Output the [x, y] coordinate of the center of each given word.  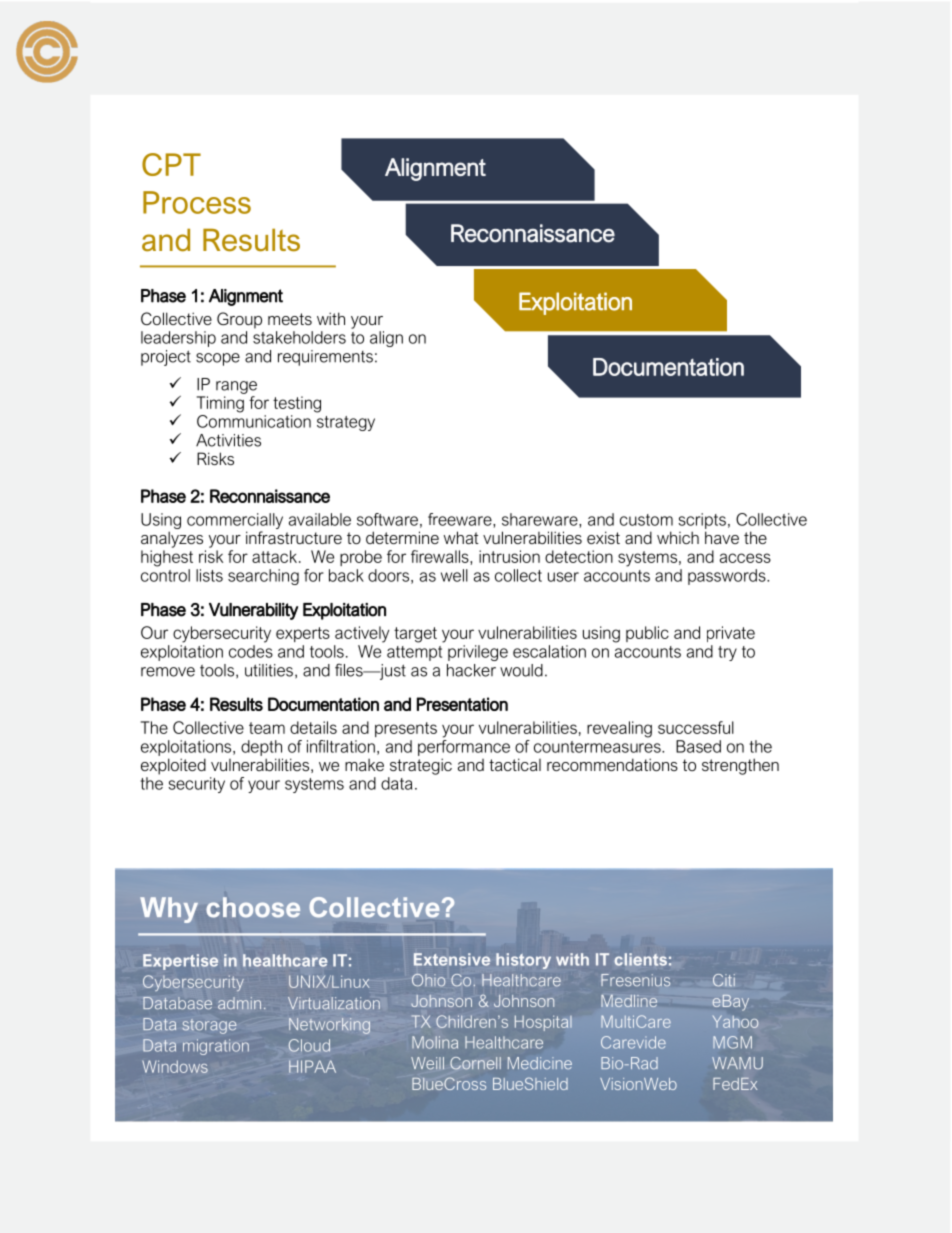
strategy [346, 423]
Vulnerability [253, 611]
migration [216, 1047]
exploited [173, 766]
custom [646, 520]
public [647, 634]
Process [197, 202]
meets [290, 319]
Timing [220, 404]
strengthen [740, 766]
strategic [421, 766]
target [415, 635]
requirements [325, 358]
